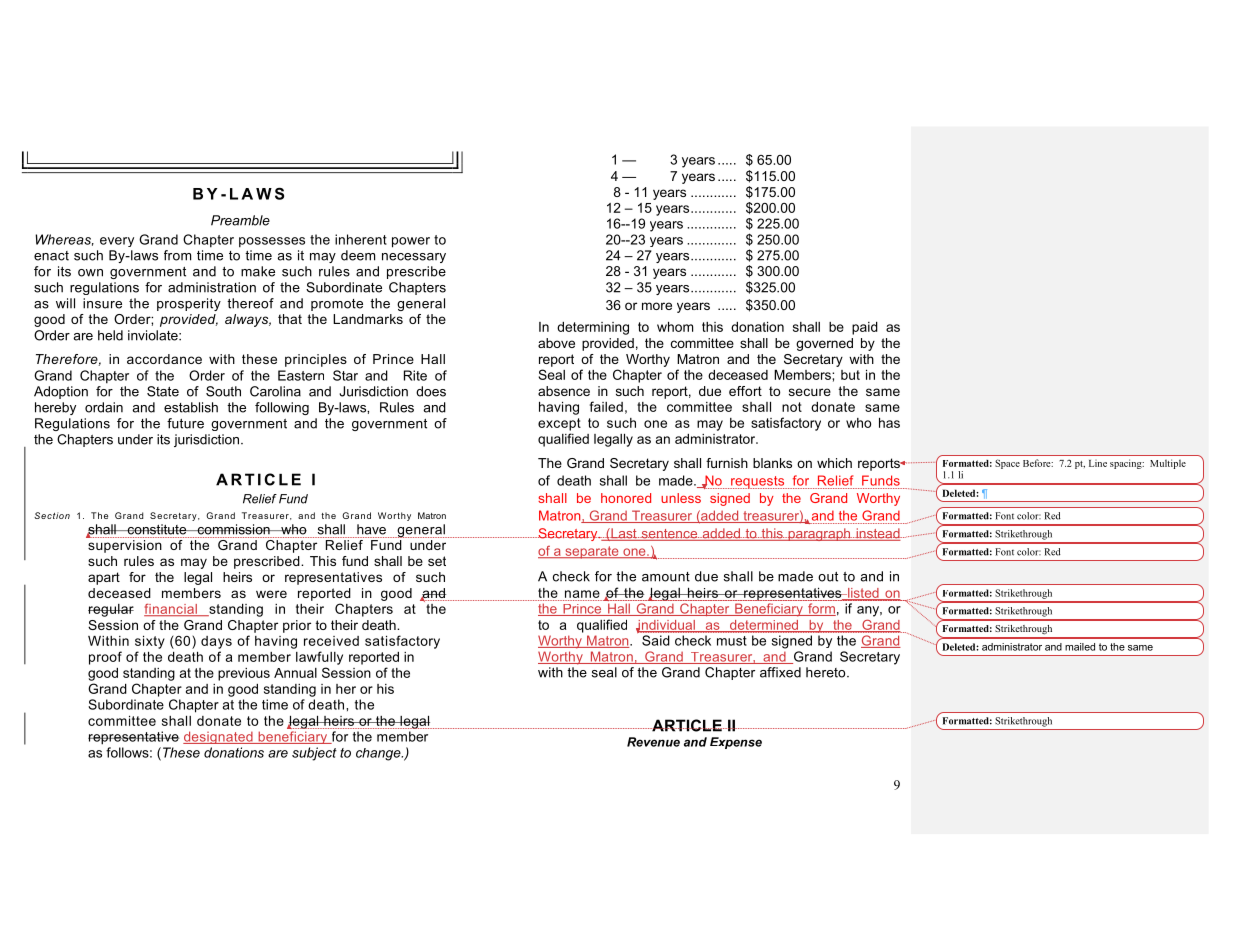  Describe the element at coordinates (185, 423) in the page. I see `future` at that location.
